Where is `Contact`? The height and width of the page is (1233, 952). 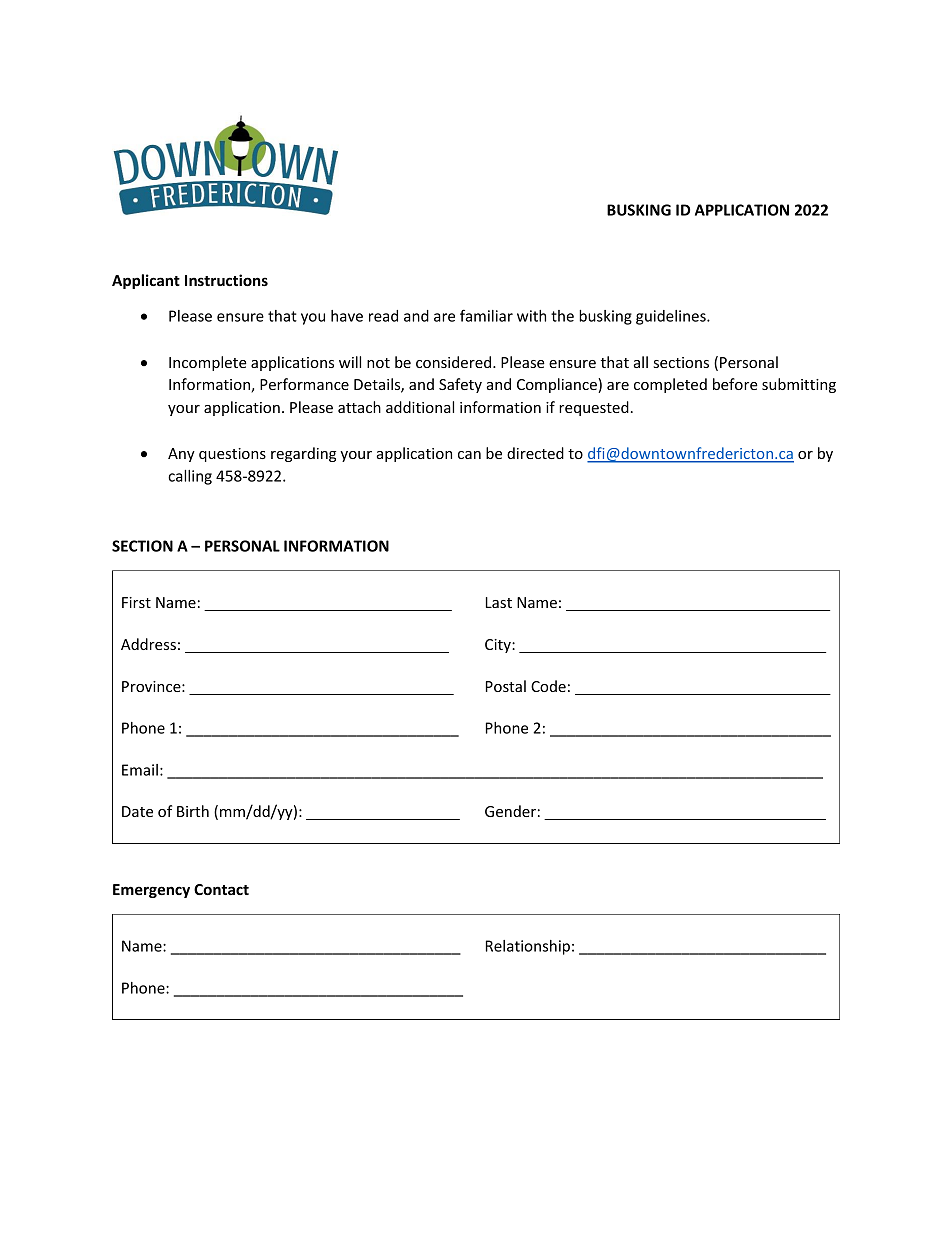
Contact is located at coordinates (221, 889).
